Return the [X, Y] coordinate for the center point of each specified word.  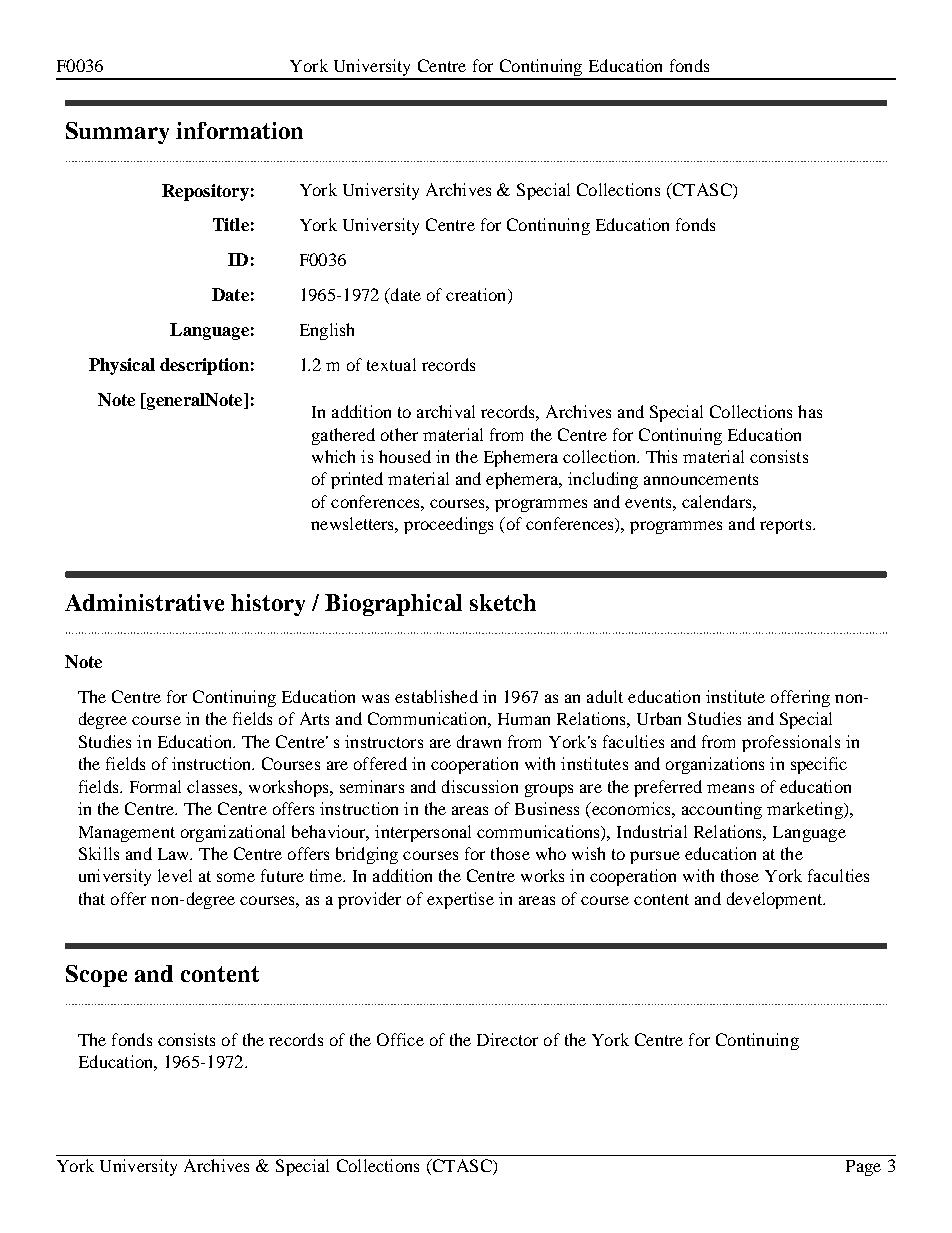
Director [507, 1039]
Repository [205, 192]
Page [863, 1168]
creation [477, 296]
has [810, 411]
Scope [96, 976]
